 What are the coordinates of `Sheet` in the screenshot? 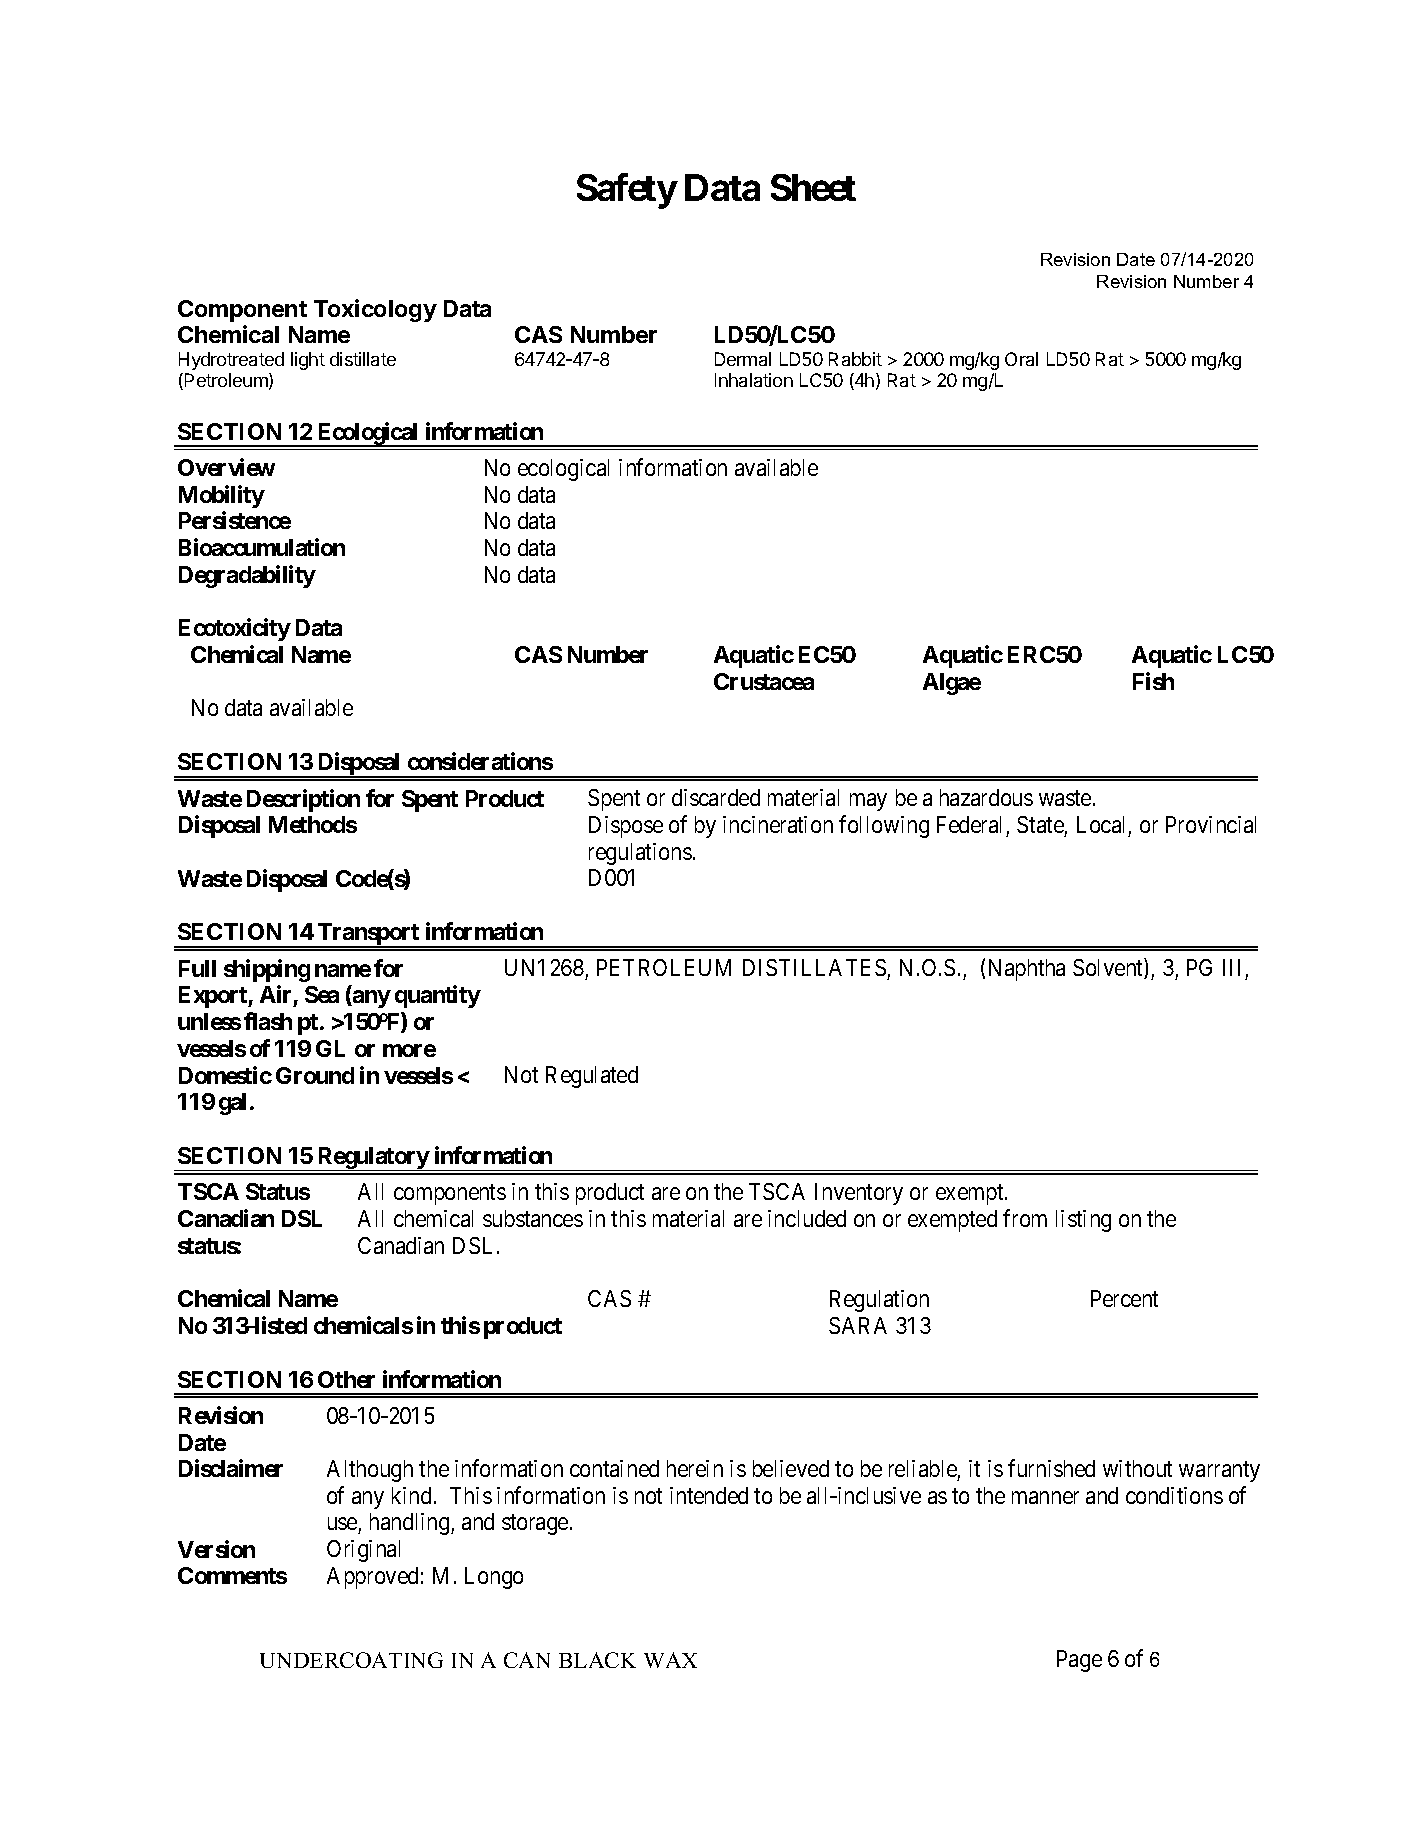 It's located at (813, 187).
